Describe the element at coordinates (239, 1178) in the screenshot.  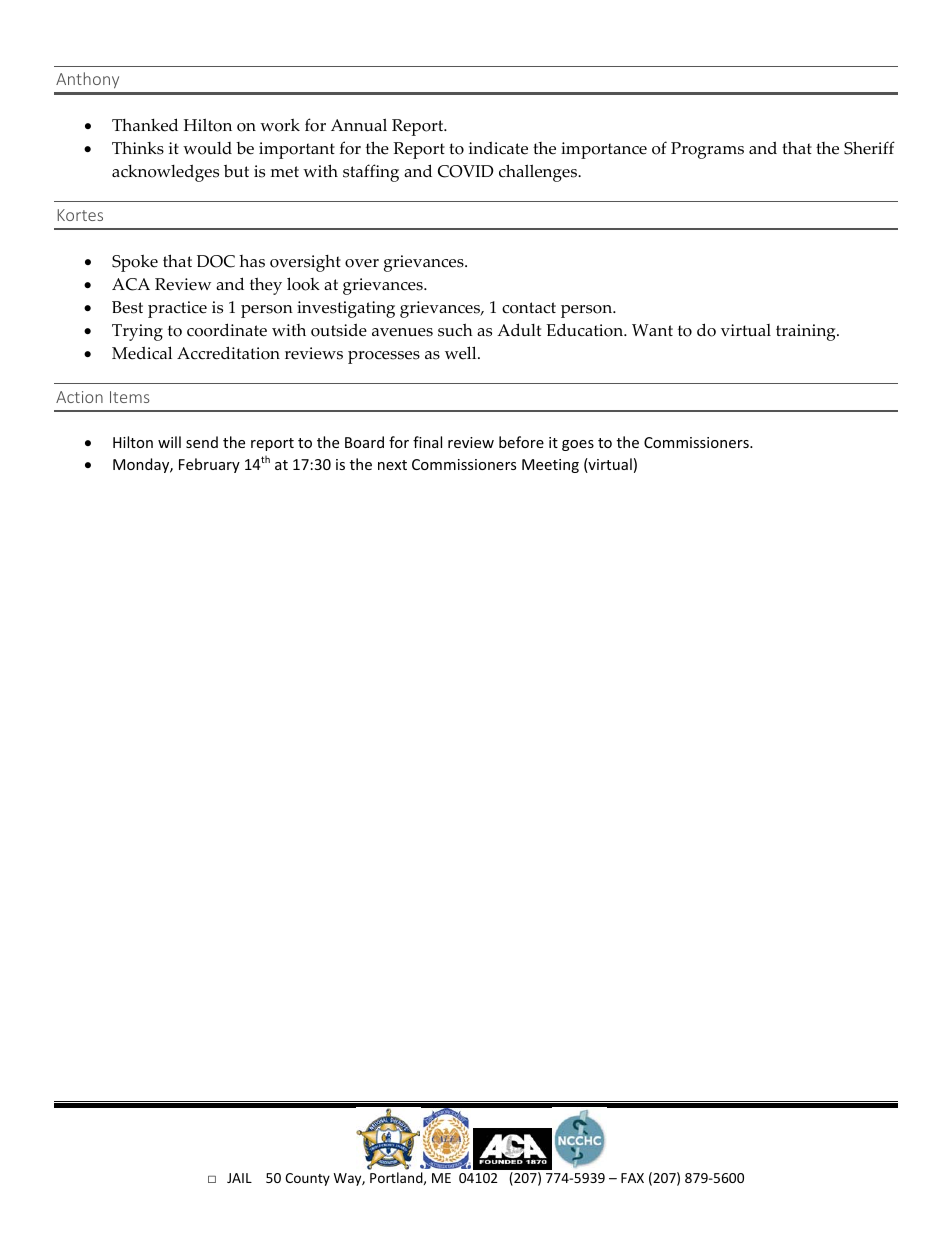
I see `JAIL` at that location.
